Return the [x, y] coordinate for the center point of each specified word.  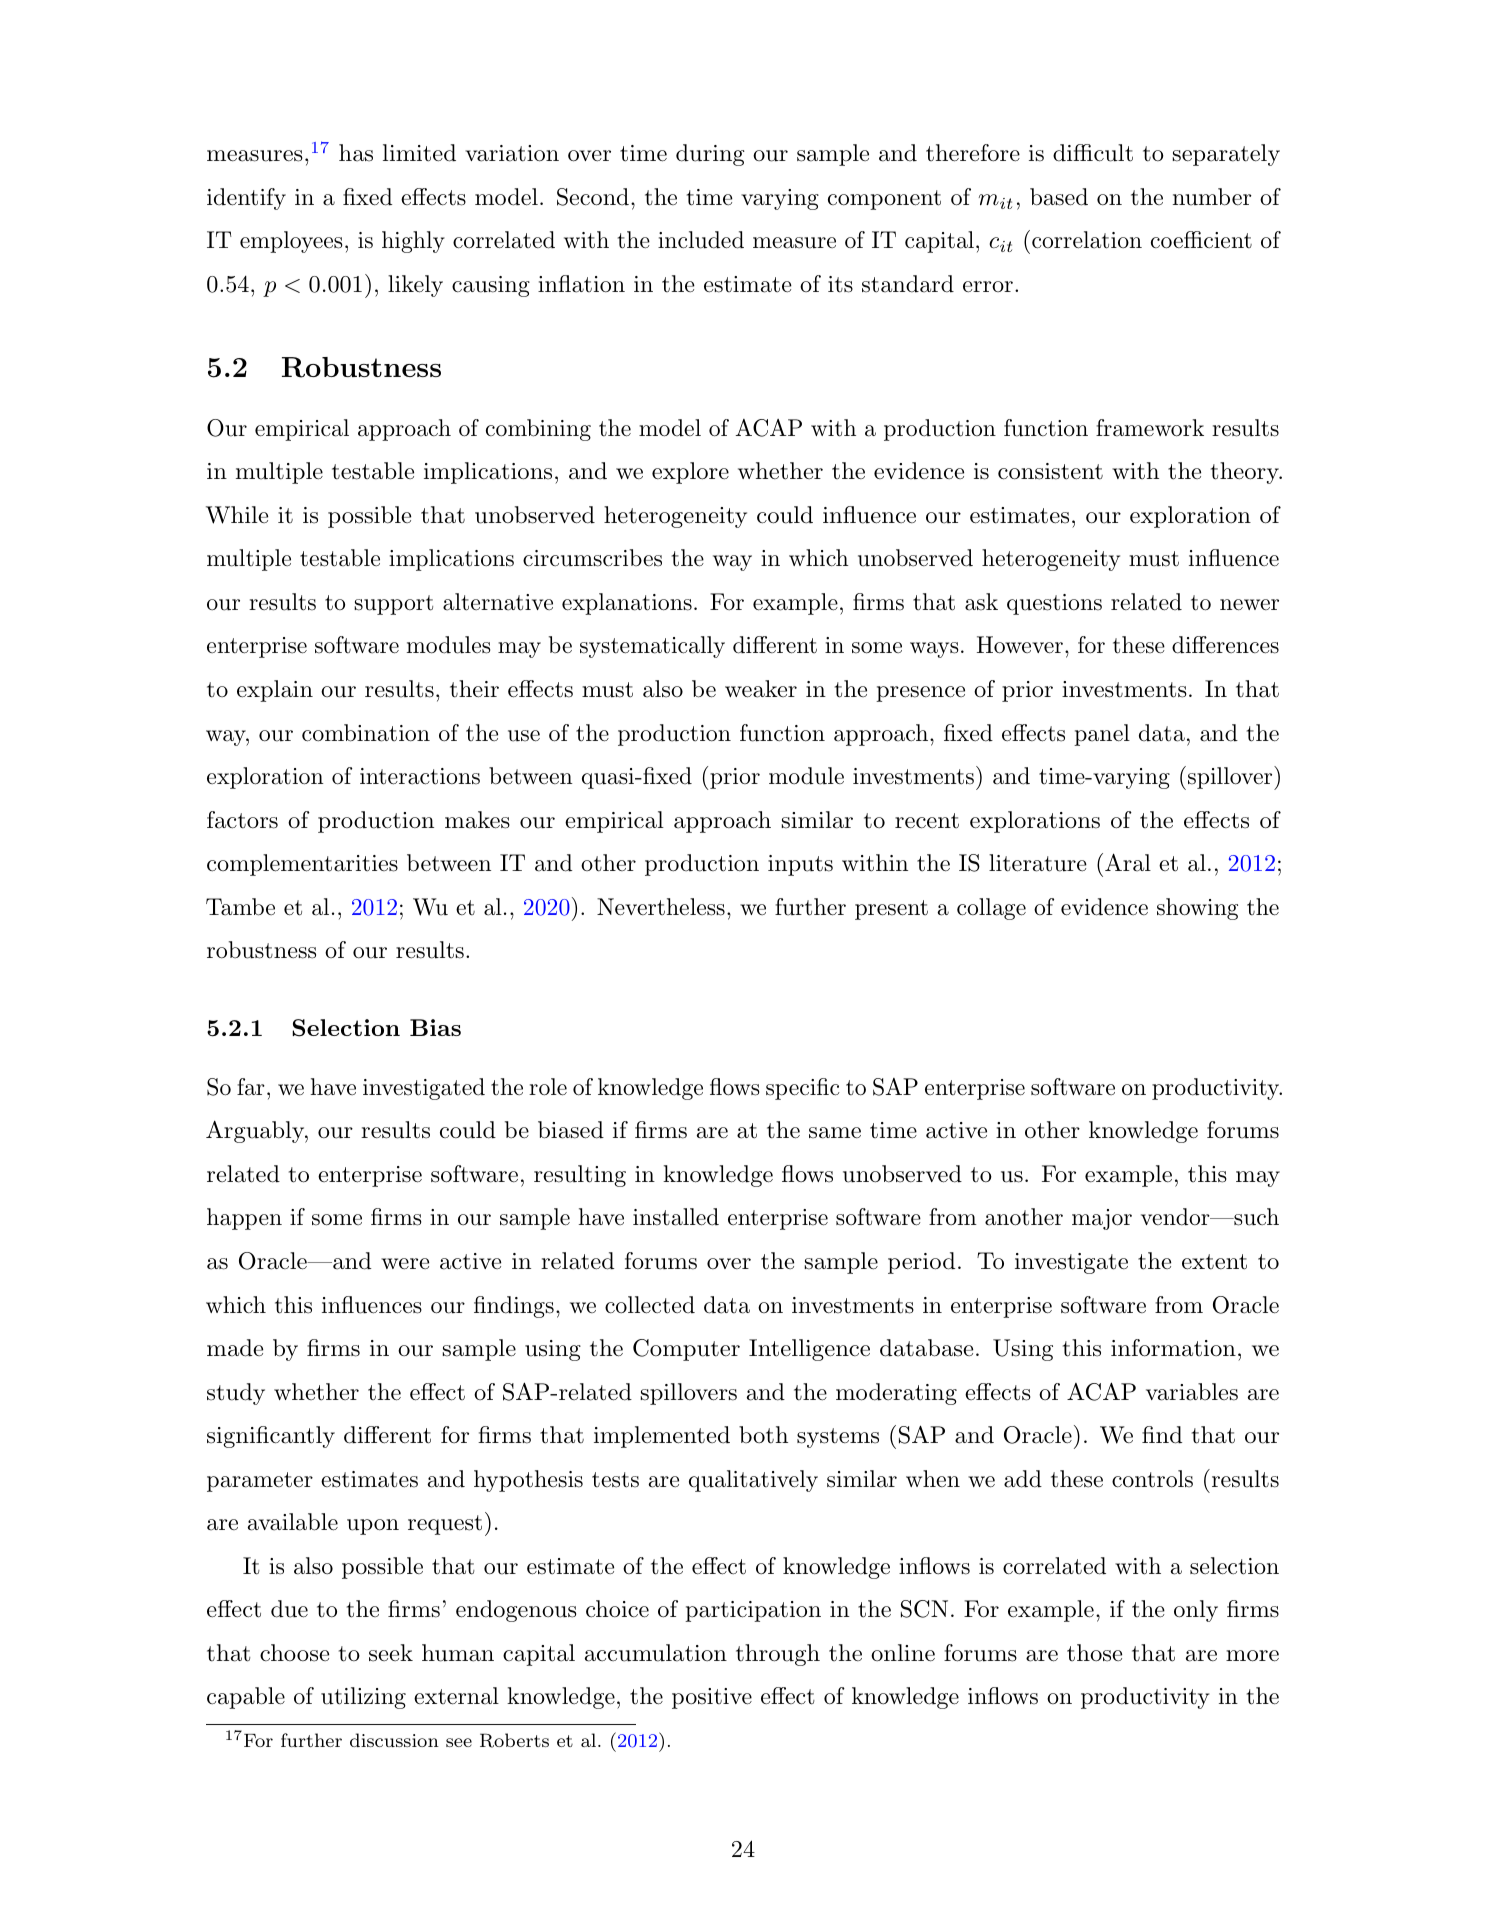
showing [1197, 909]
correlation [1087, 240]
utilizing [363, 1698]
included [701, 240]
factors [242, 820]
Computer [686, 1350]
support [393, 605]
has [356, 153]
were [405, 1264]
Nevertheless [661, 907]
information [1173, 1348]
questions [1054, 604]
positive [712, 1698]
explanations [627, 604]
